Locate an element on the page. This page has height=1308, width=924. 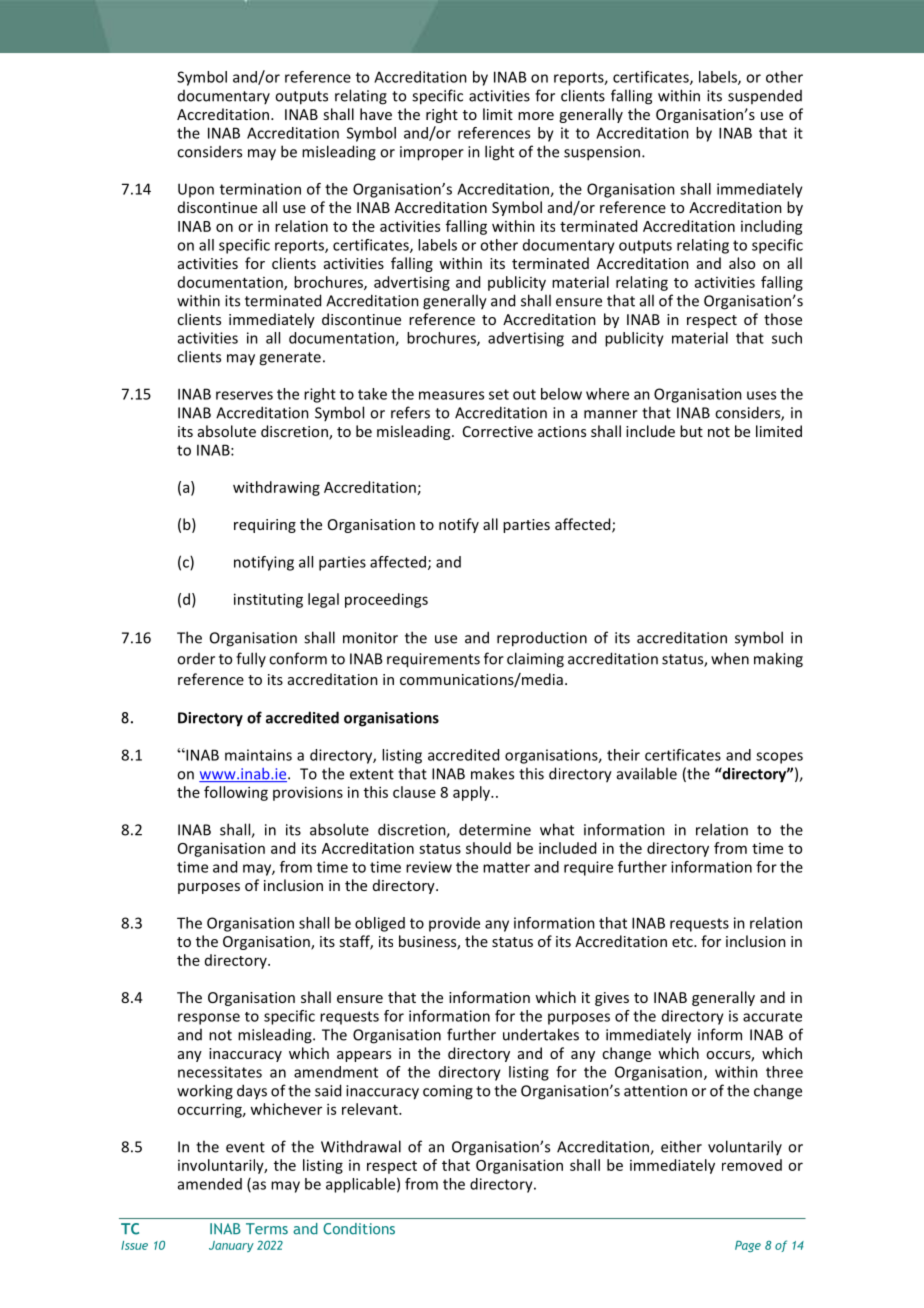
but is located at coordinates (691, 431).
